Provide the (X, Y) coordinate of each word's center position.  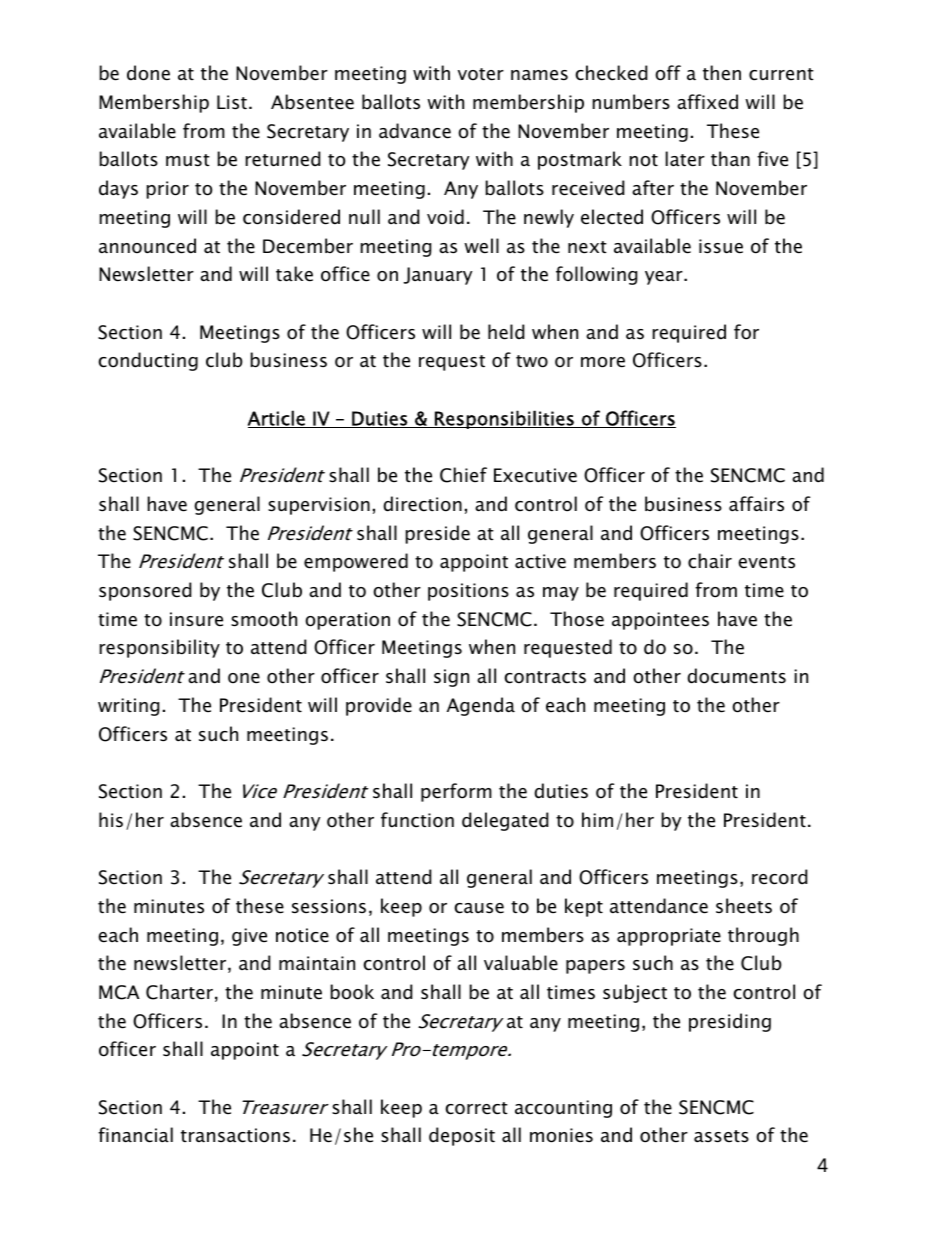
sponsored (145, 591)
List (232, 102)
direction (422, 504)
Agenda (481, 706)
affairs (756, 504)
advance (415, 131)
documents (736, 676)
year (665, 278)
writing (129, 707)
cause (479, 908)
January (438, 276)
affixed (707, 102)
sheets (744, 906)
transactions (235, 1135)
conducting (148, 361)
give (249, 937)
